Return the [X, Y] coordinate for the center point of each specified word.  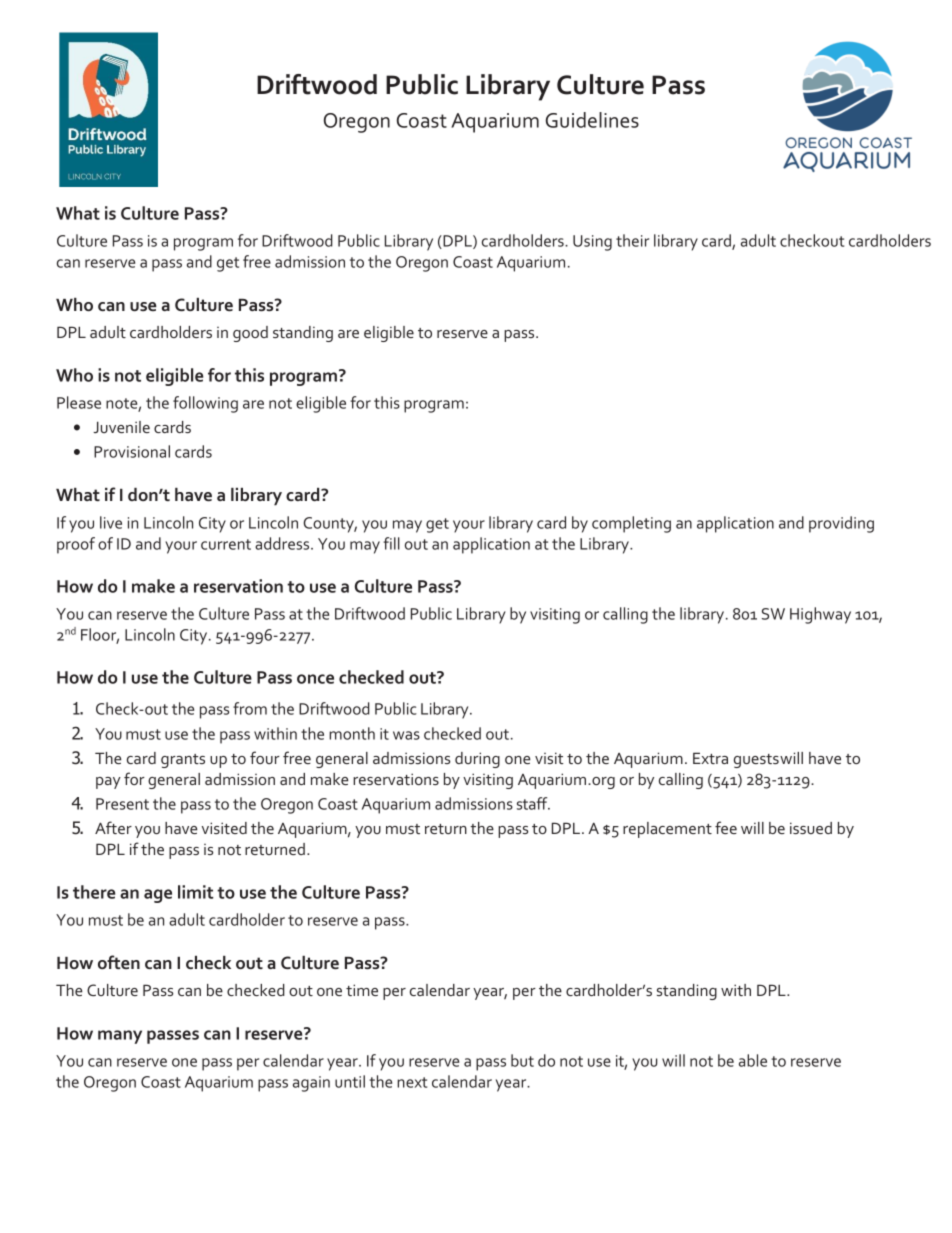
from [250, 708]
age [158, 896]
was [406, 735]
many [120, 1037]
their [632, 240]
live [111, 522]
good [250, 334]
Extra [710, 758]
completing [631, 524]
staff [533, 803]
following [205, 404]
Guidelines [592, 120]
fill [391, 543]
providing [841, 524]
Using [592, 243]
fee [726, 827]
